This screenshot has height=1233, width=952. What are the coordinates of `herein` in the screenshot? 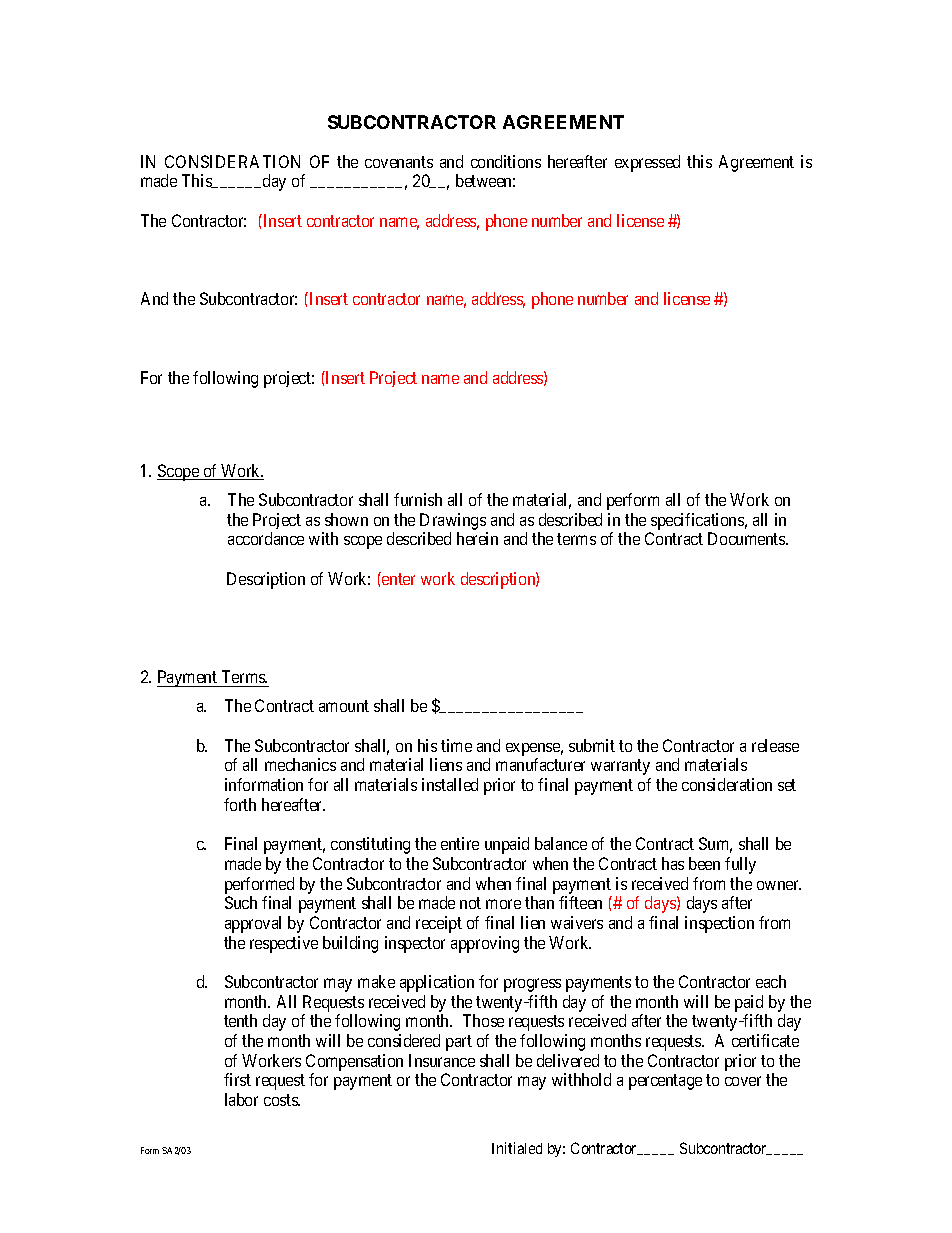 It's located at (477, 538).
